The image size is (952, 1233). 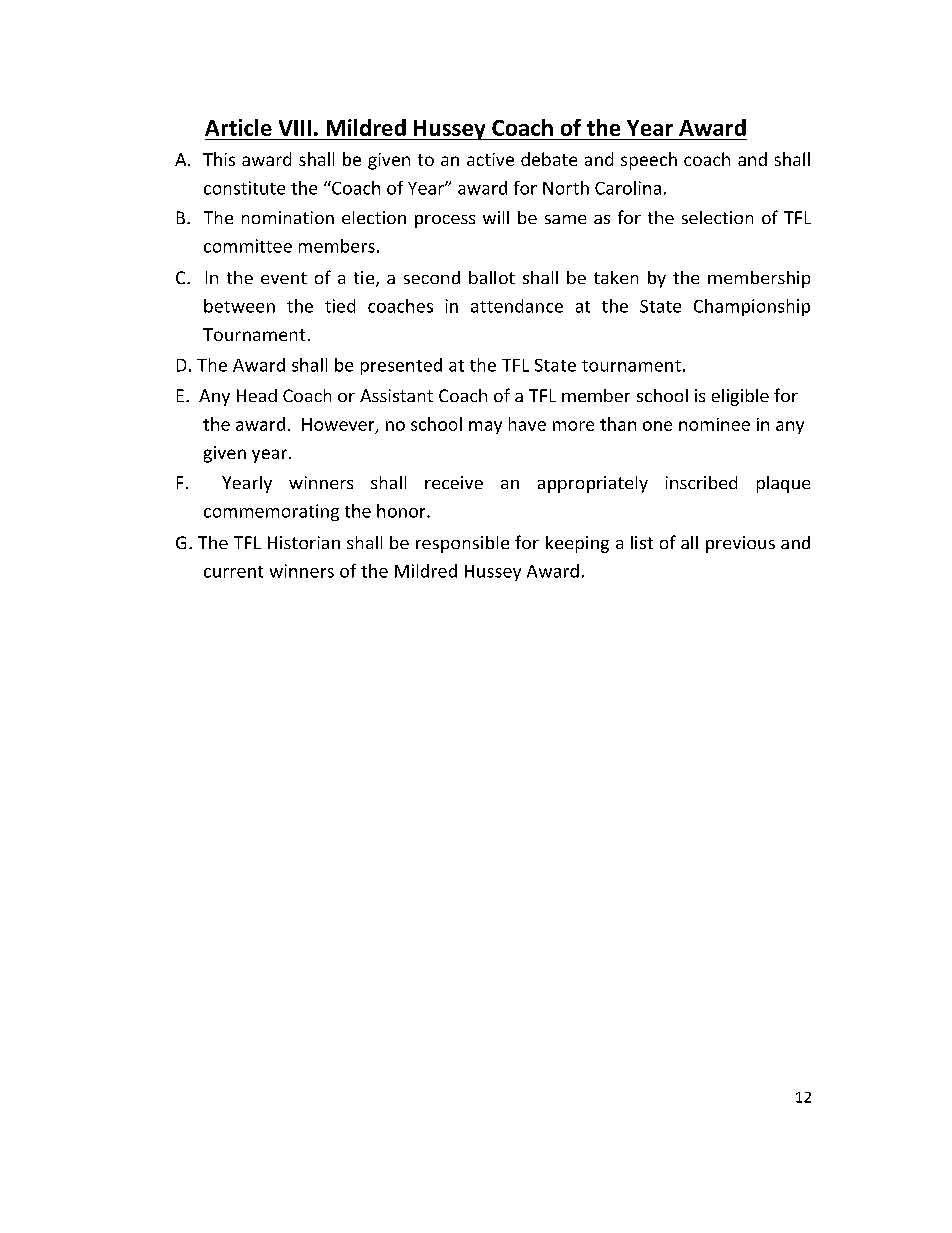 I want to click on Historian, so click(x=304, y=542).
